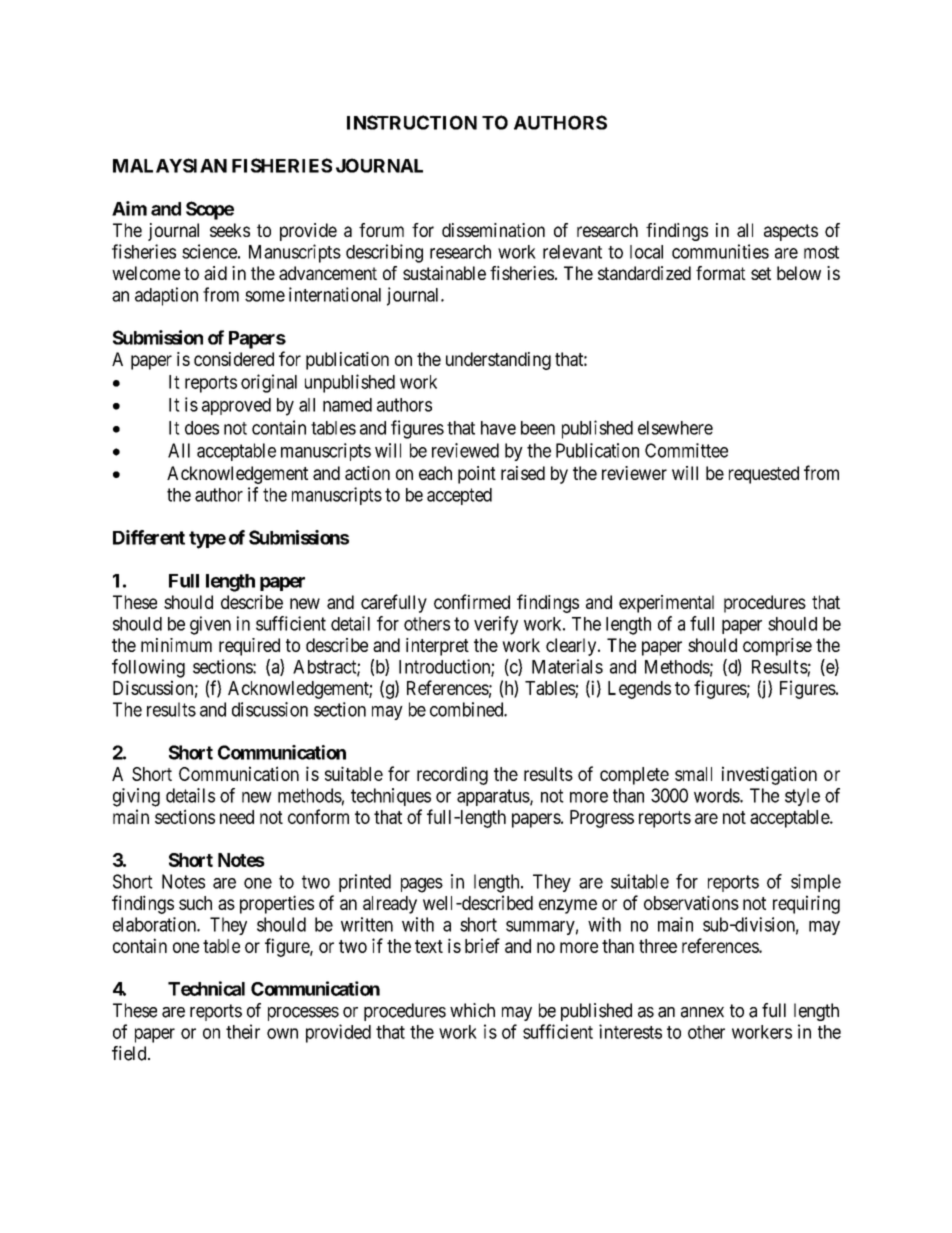 This document has width=952, height=1233. Describe the element at coordinates (702, 1012) in the document. I see `annex` at that location.
